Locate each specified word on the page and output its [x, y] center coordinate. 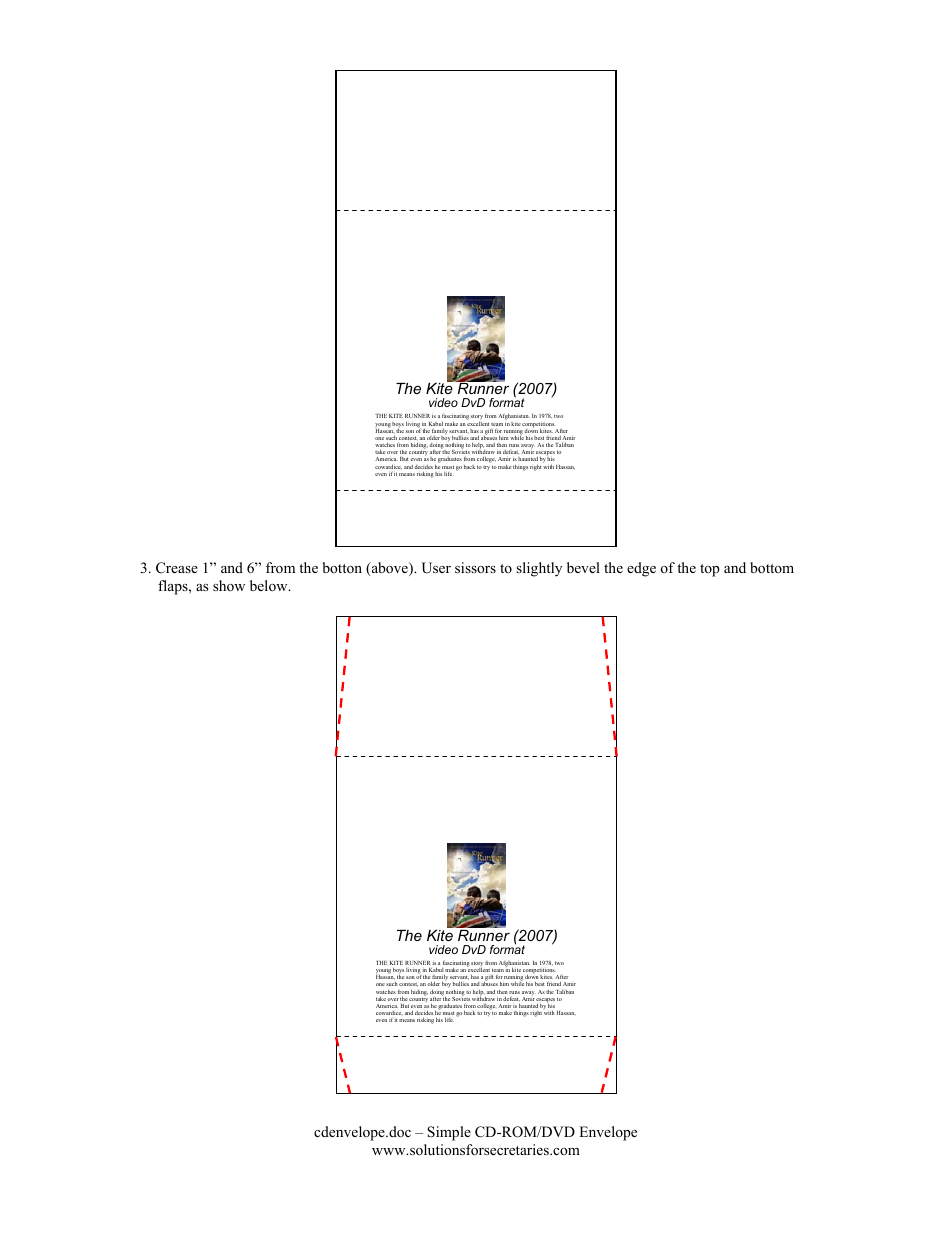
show [229, 585]
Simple [449, 1133]
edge [641, 569]
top [710, 570]
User [436, 568]
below [270, 585]
